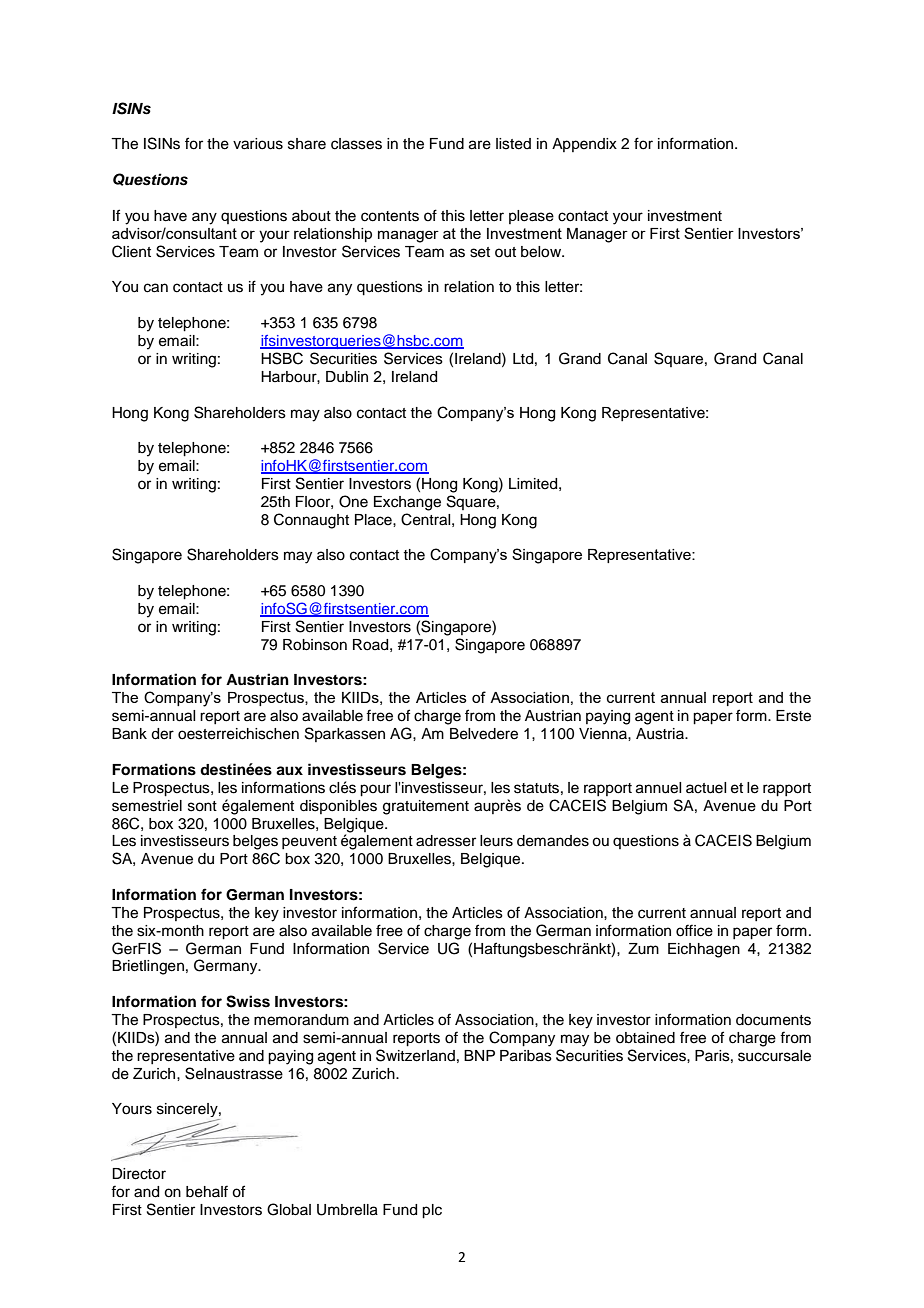  What do you see at coordinates (207, 1191) in the screenshot?
I see `behalf` at bounding box center [207, 1191].
